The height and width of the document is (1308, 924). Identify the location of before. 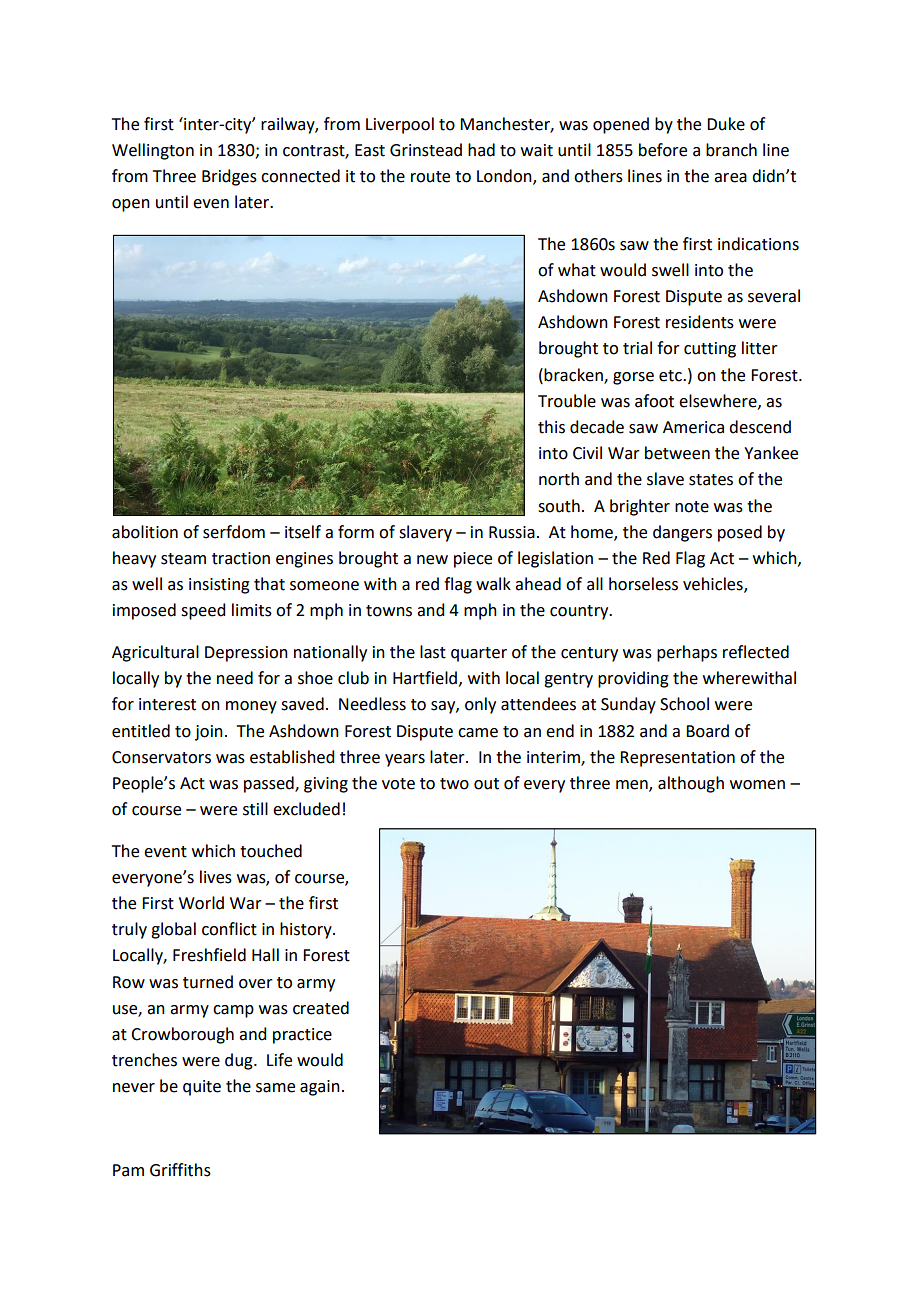
(663, 150).
